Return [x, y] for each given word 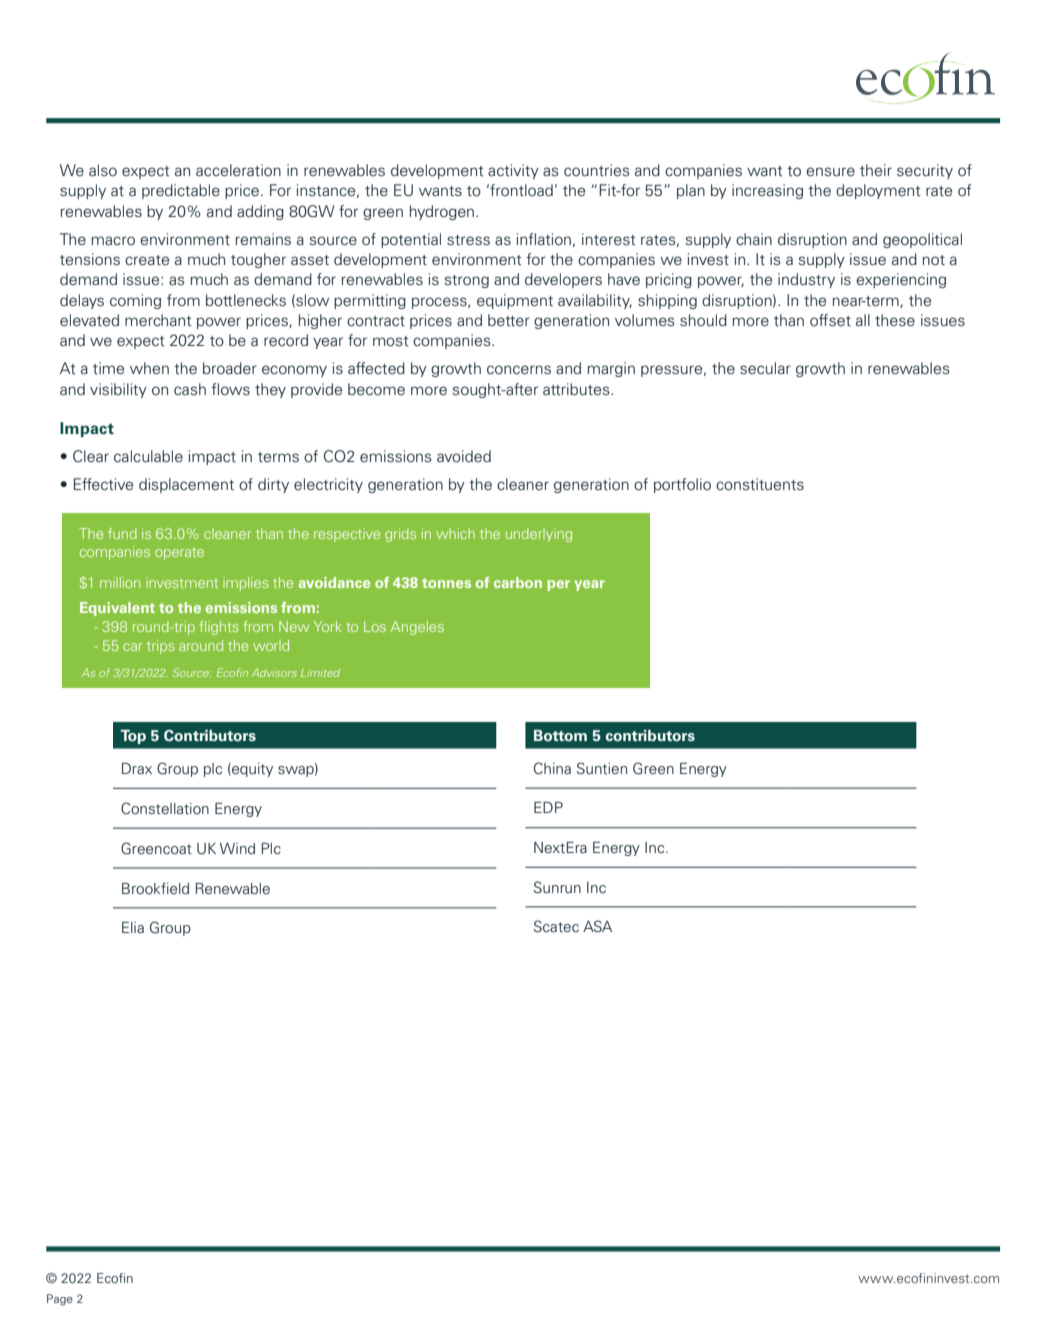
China [552, 768]
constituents [760, 484]
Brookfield [155, 888]
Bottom [560, 736]
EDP [548, 807]
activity [513, 171]
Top [133, 737]
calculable [148, 456]
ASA [597, 926]
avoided [464, 456]
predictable [181, 191]
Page [60, 1300]
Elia [133, 927]
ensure [830, 172]
